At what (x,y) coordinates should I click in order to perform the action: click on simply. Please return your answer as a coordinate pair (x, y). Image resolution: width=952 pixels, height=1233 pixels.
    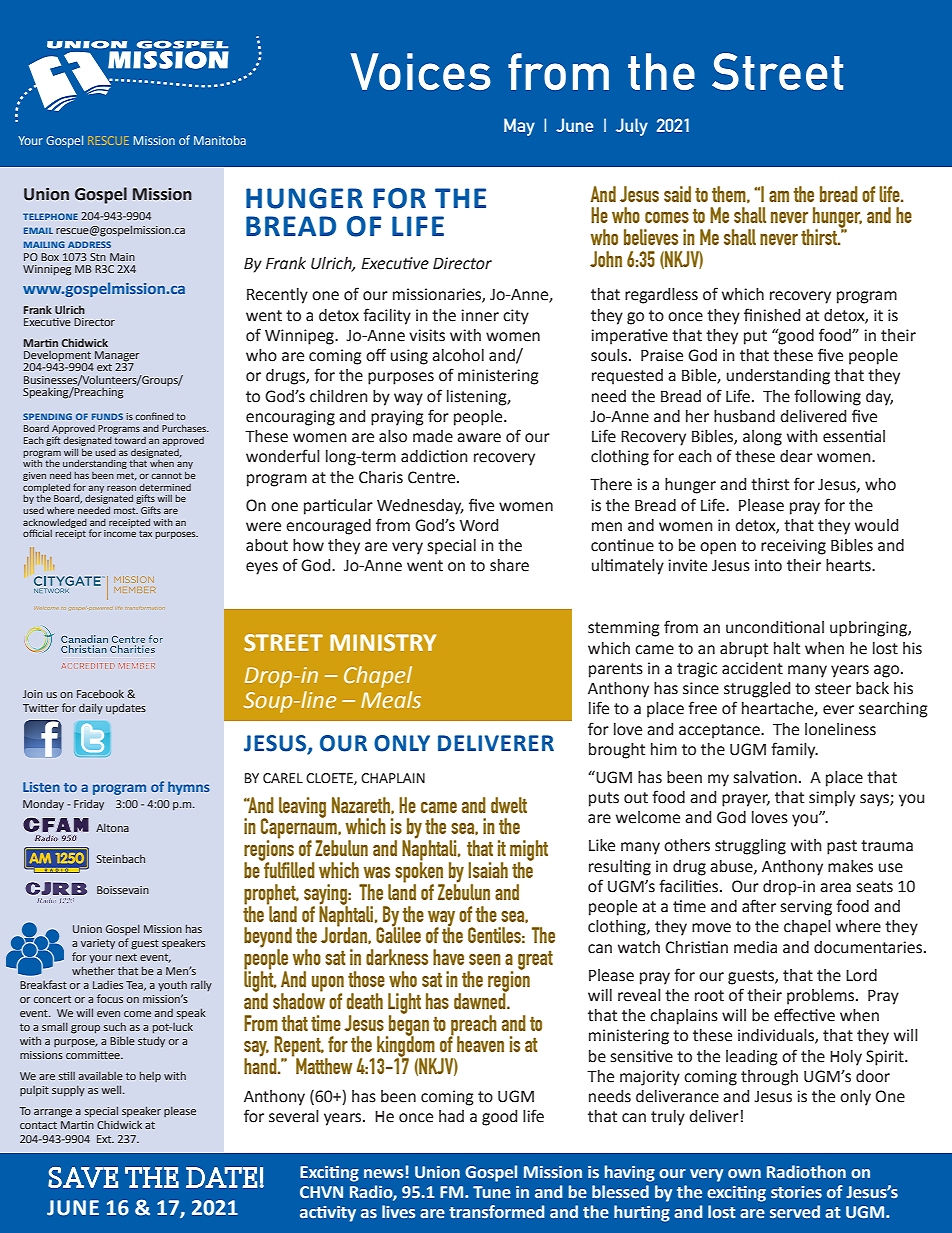
    Looking at the image, I should click on (832, 799).
